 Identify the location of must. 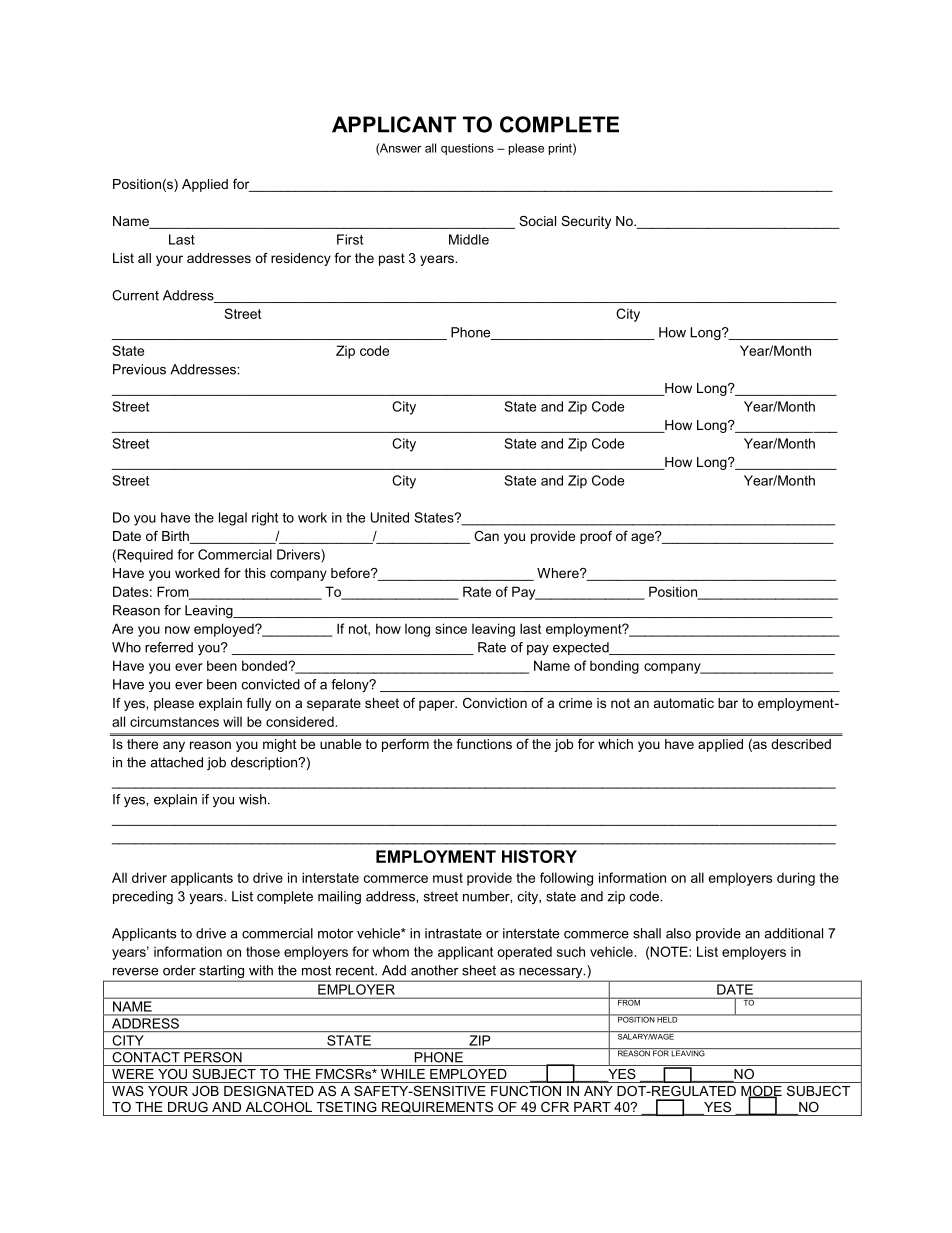
(448, 878).
